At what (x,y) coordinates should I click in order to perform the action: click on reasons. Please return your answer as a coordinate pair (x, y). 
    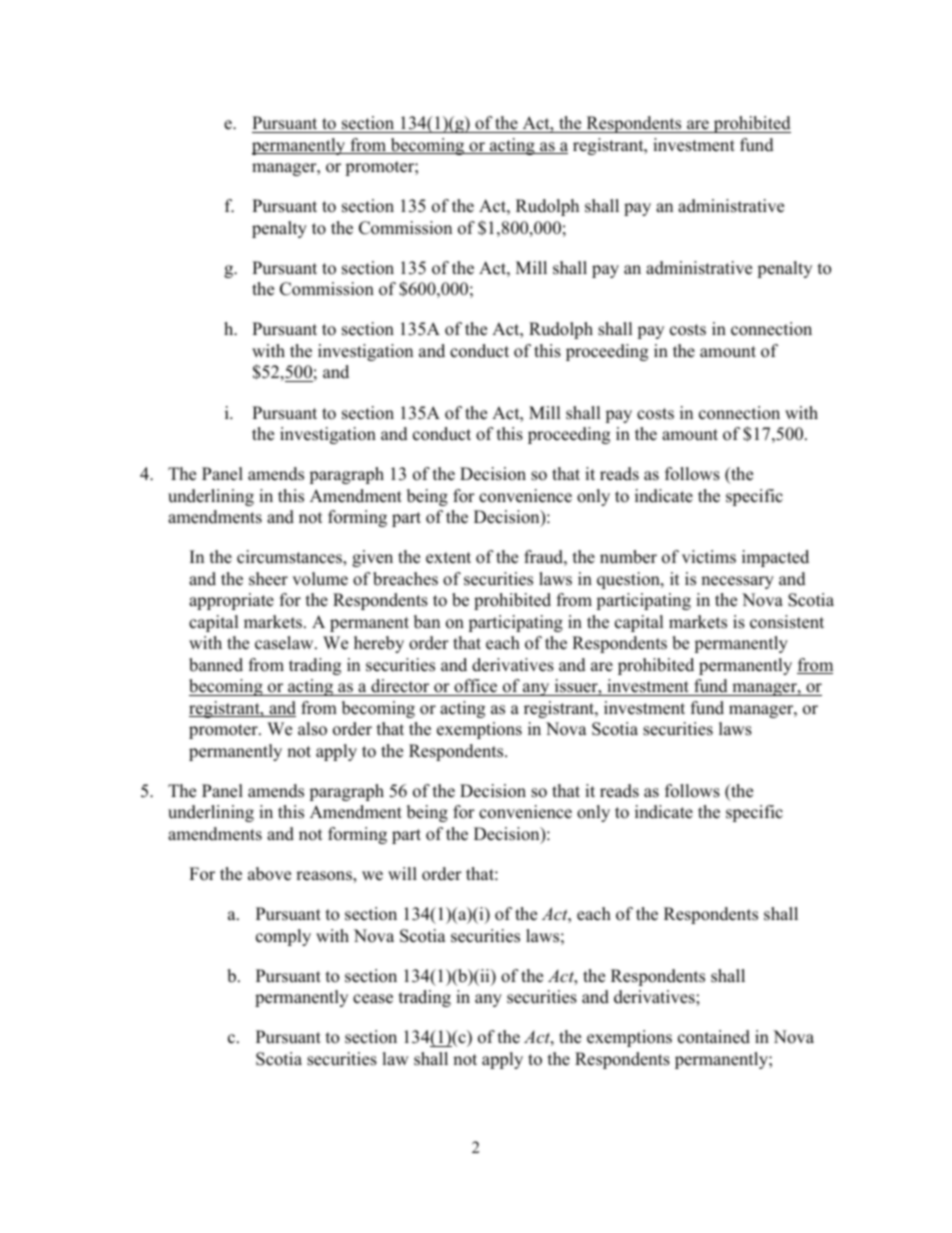
    Looking at the image, I should click on (325, 877).
